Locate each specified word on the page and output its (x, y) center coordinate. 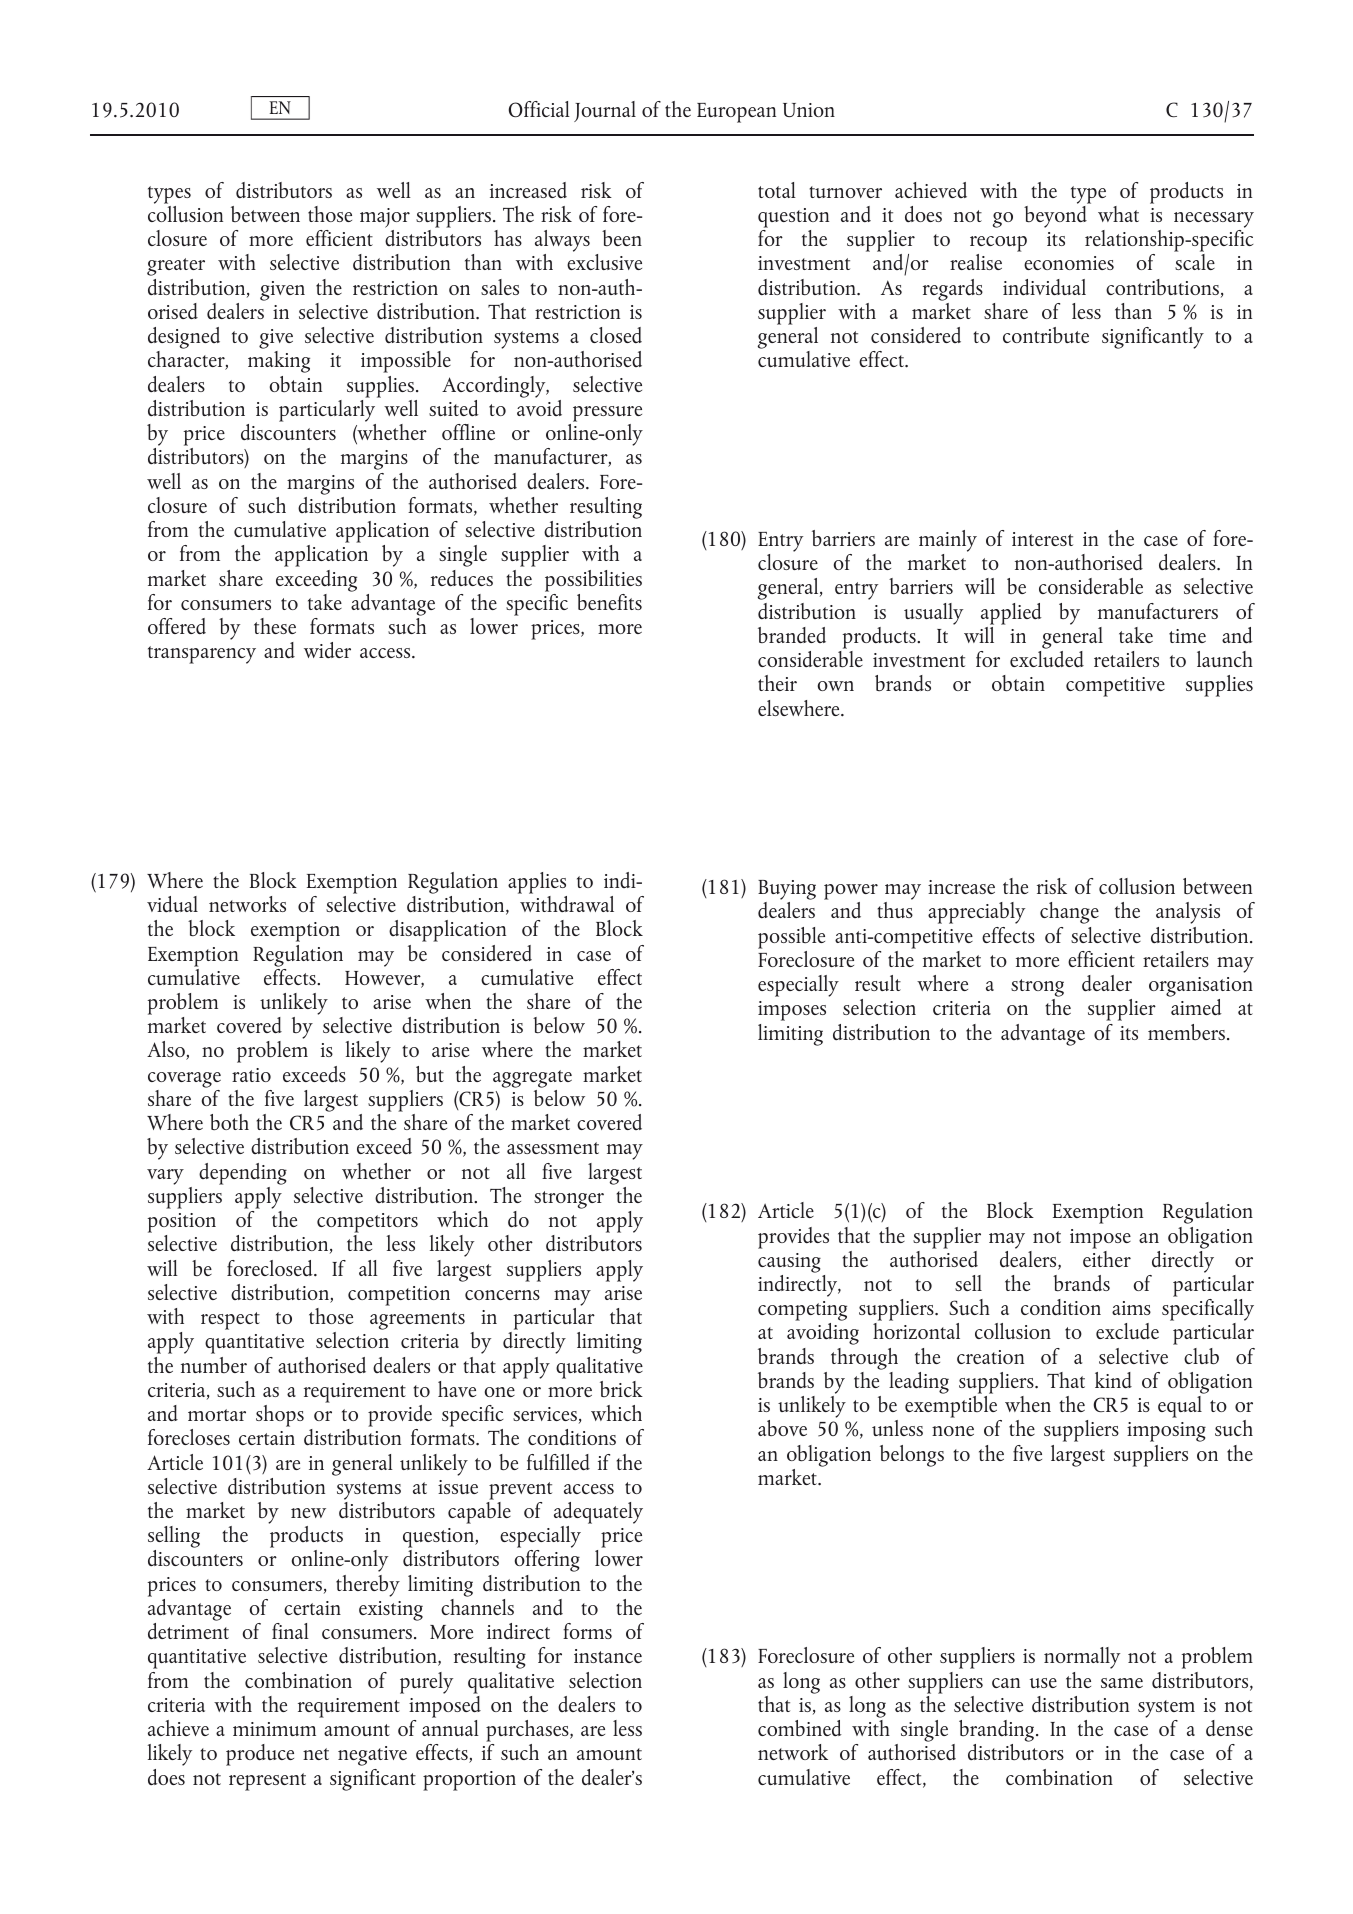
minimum (274, 1729)
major (385, 219)
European (736, 113)
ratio (251, 1075)
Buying (787, 891)
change (1069, 913)
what (1118, 214)
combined (800, 1728)
